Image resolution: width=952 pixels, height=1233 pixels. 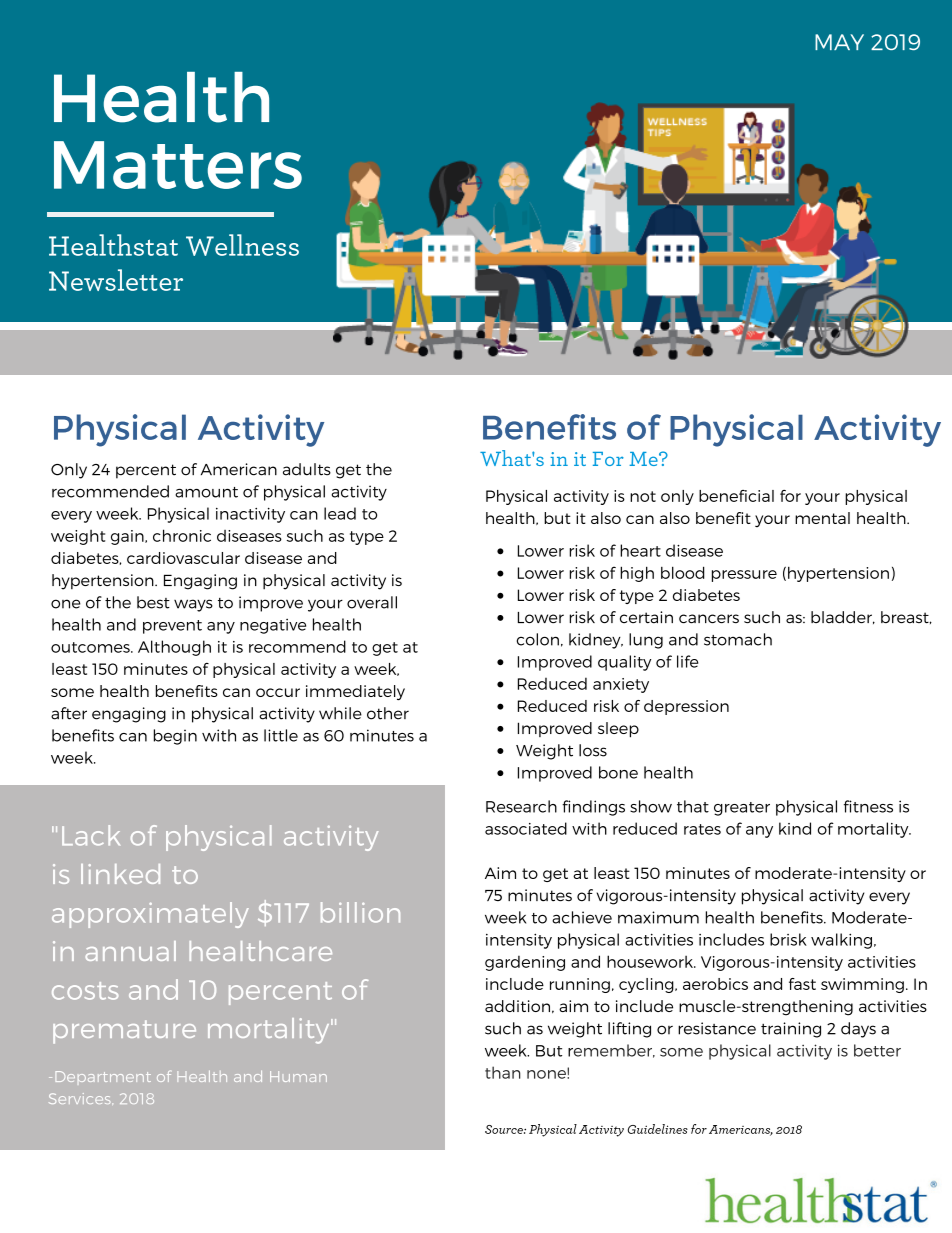 What do you see at coordinates (736, 496) in the screenshot?
I see `beneficial` at bounding box center [736, 496].
